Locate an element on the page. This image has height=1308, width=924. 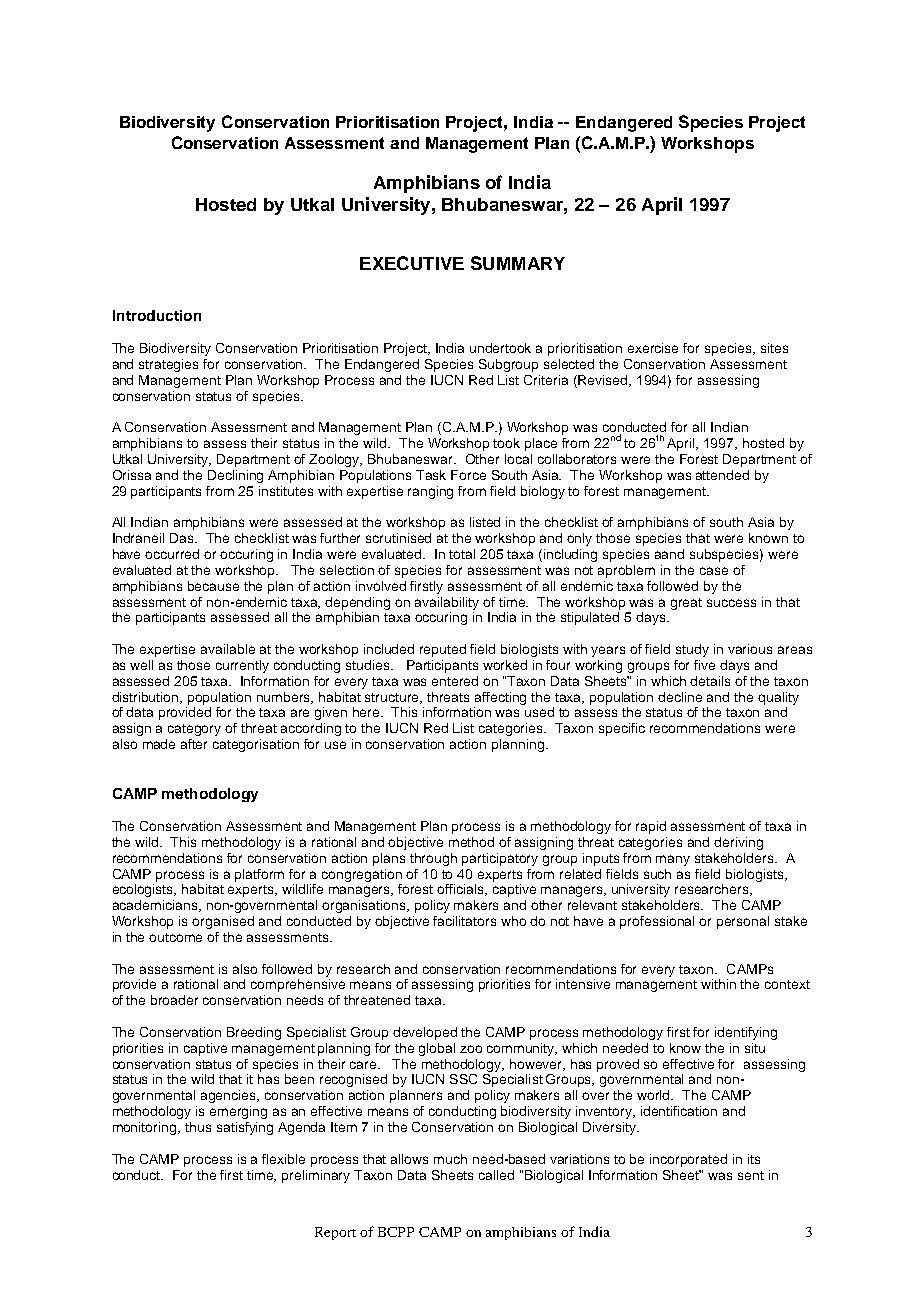
Declining is located at coordinates (235, 476).
